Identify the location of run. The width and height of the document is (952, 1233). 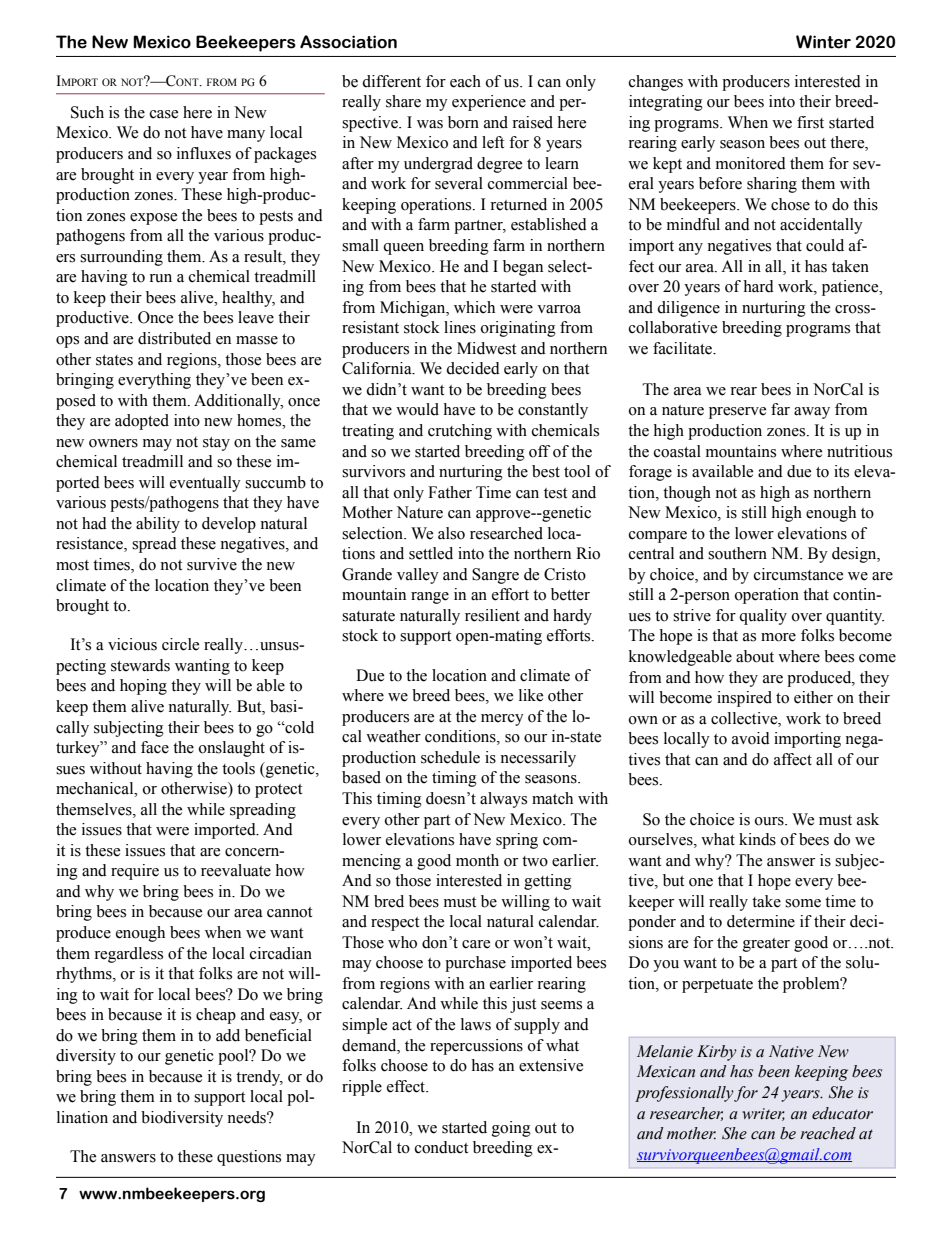
(160, 278).
